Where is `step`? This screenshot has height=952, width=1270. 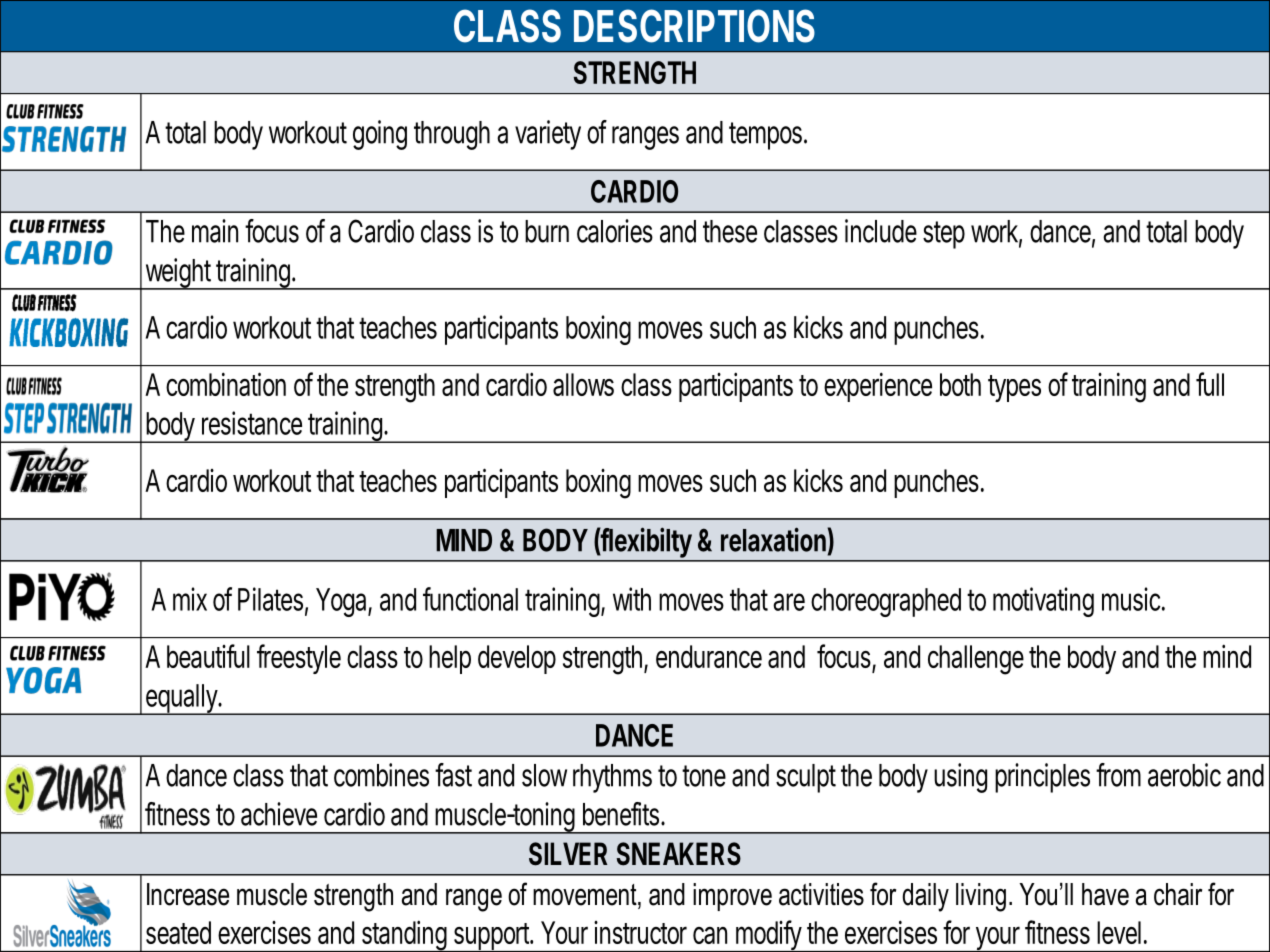
step is located at coordinates (944, 235).
